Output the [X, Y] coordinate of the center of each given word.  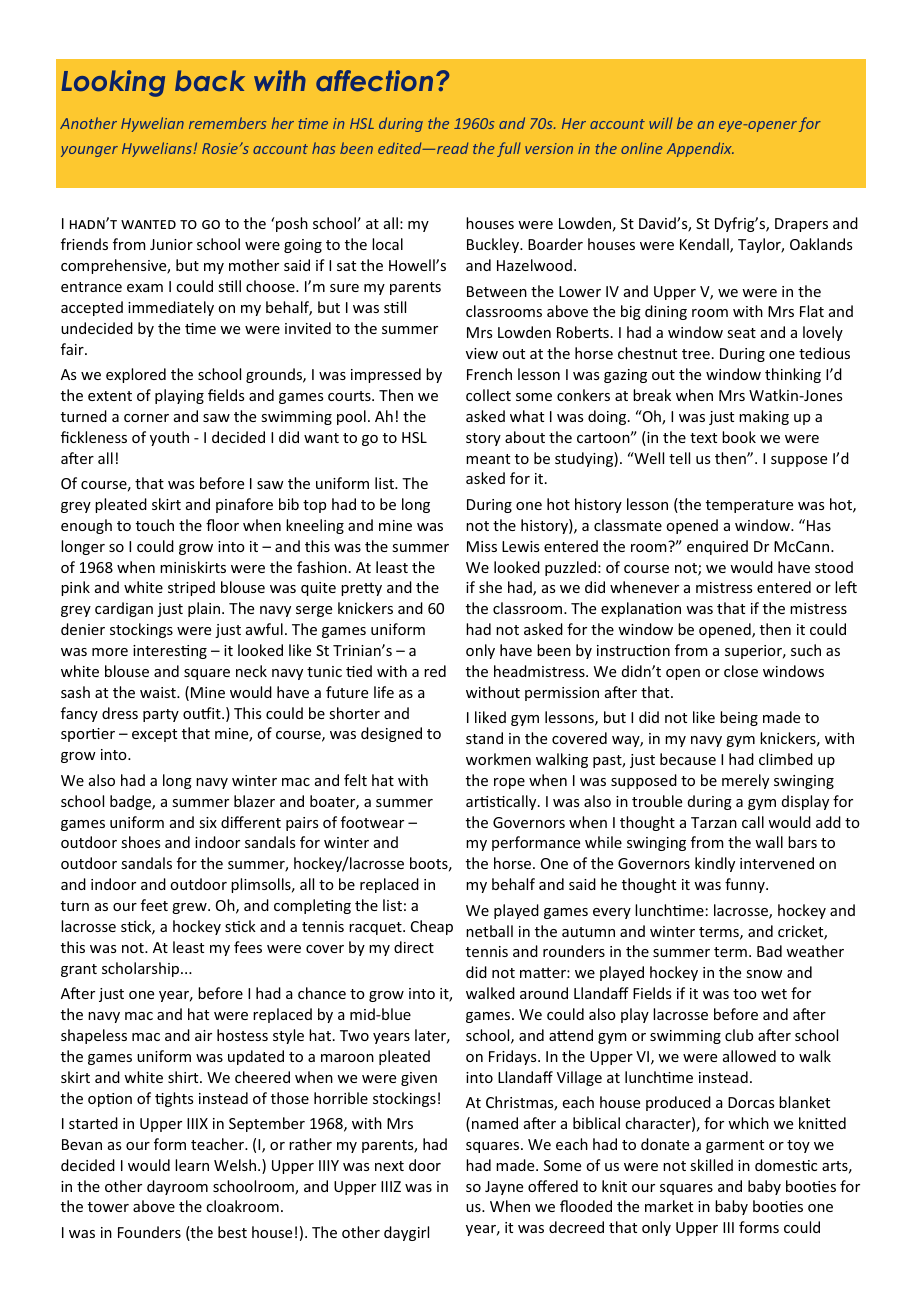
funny [746, 885]
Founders [149, 1232]
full [509, 149]
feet [154, 905]
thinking [793, 375]
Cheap [432, 927]
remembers [227, 123]
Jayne [504, 1188]
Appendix [700, 149]
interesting [170, 652]
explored [136, 375]
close [741, 671]
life [384, 692]
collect [488, 395]
